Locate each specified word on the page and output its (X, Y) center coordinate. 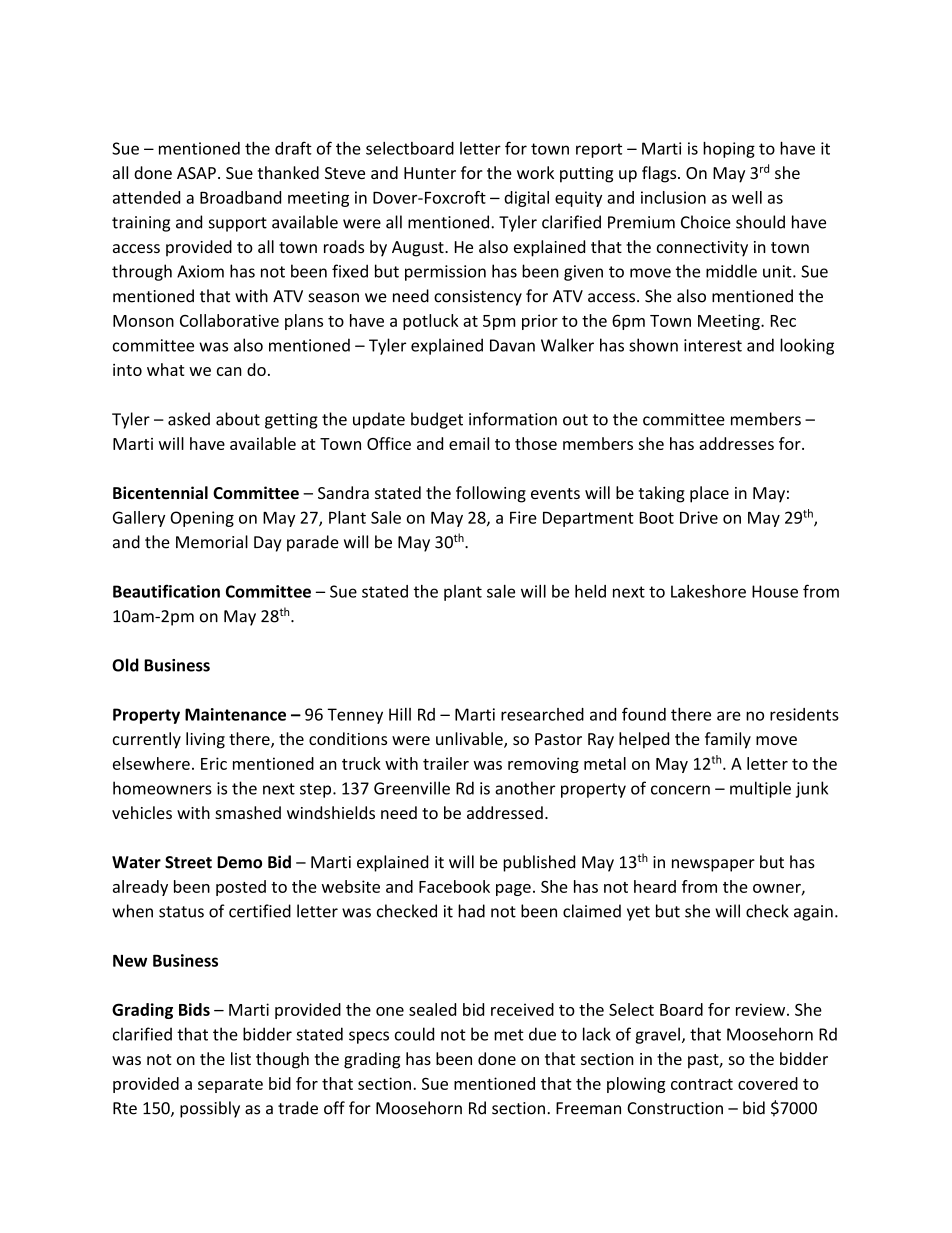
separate (230, 1086)
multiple (760, 789)
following (491, 494)
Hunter (430, 173)
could (414, 1034)
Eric (214, 763)
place (709, 494)
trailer (446, 763)
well (747, 197)
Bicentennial (160, 493)
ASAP (196, 173)
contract (702, 1084)
